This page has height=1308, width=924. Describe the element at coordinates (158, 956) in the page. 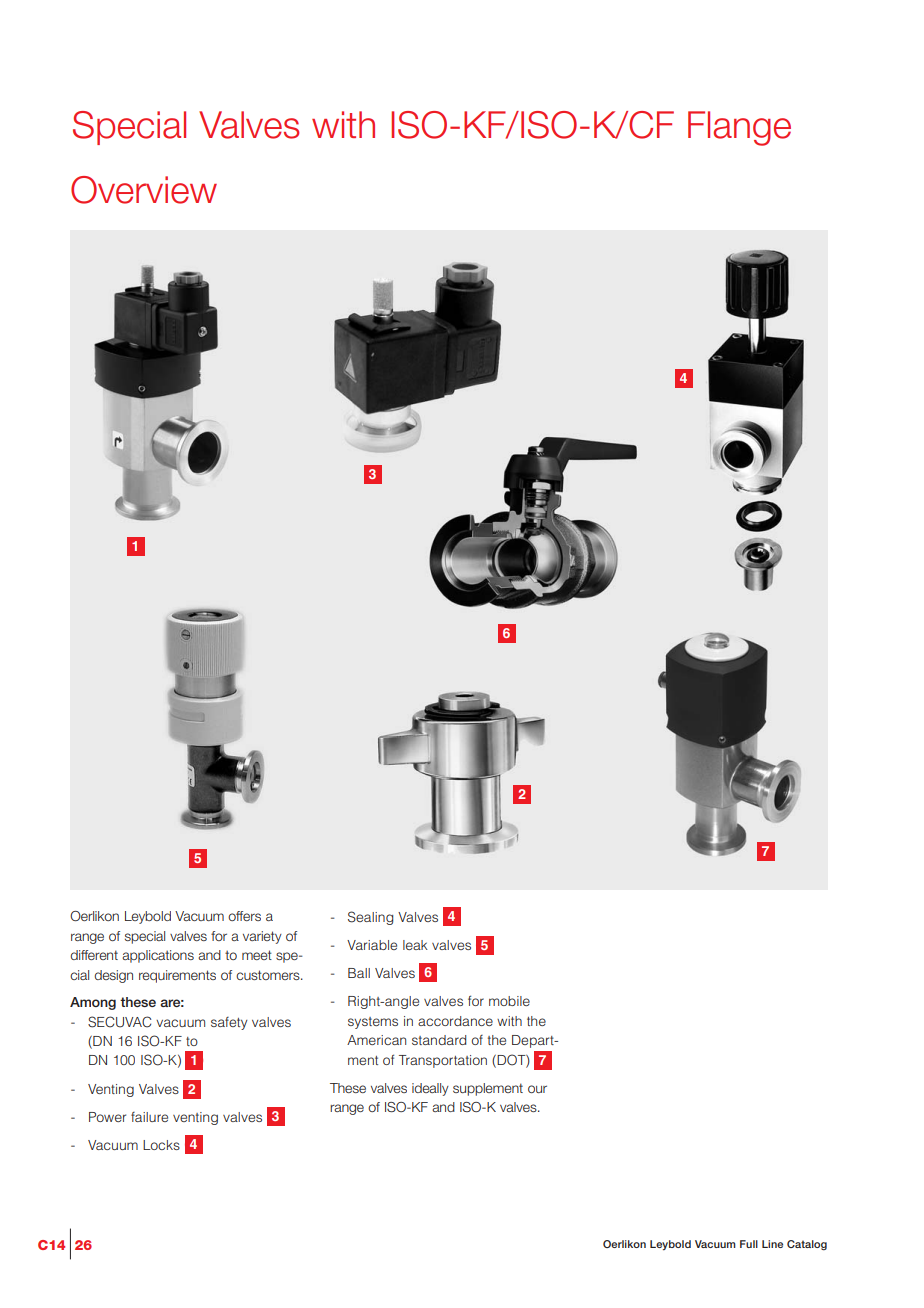

I see `applications` at that location.
